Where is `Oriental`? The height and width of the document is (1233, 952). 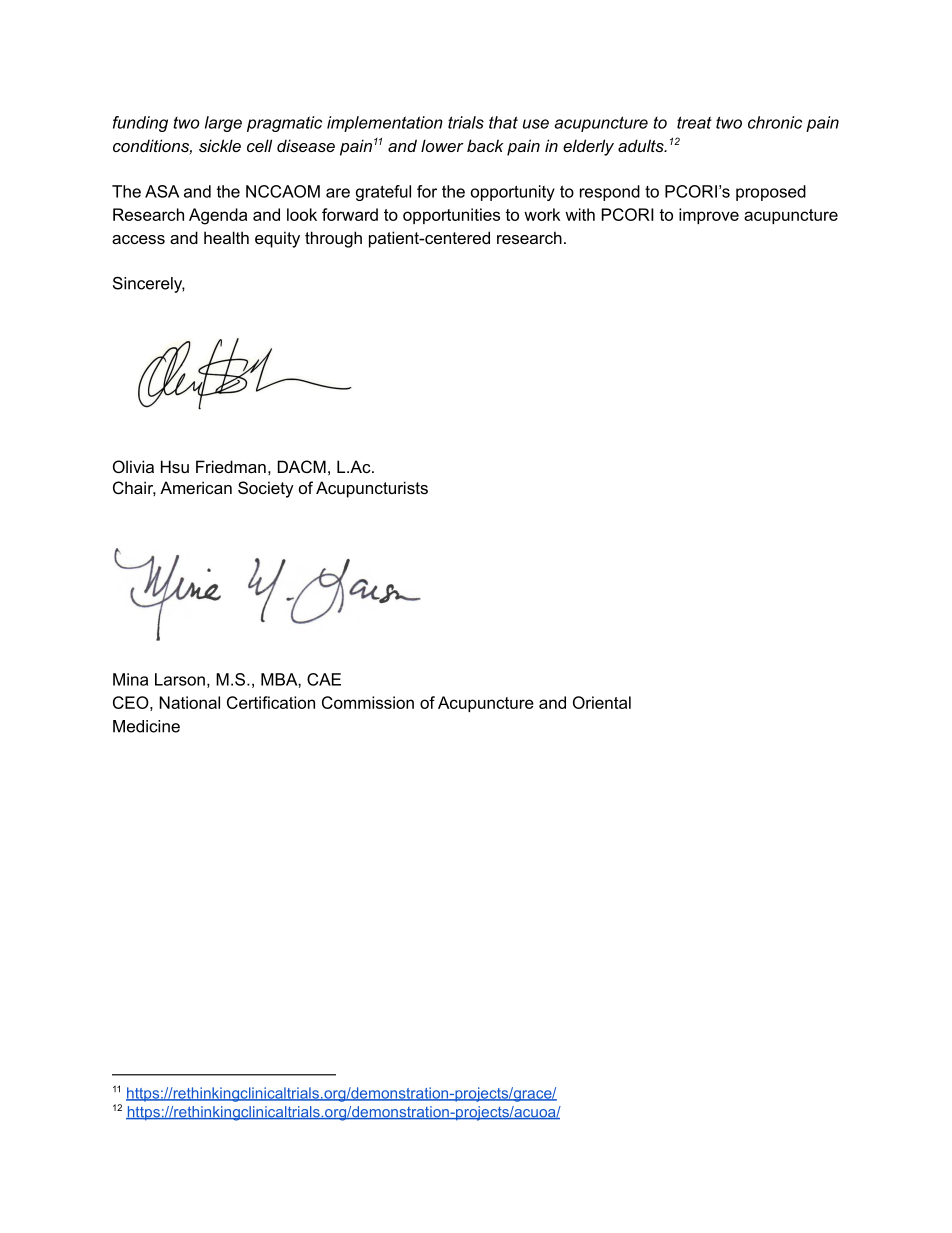 Oriental is located at coordinates (602, 702).
